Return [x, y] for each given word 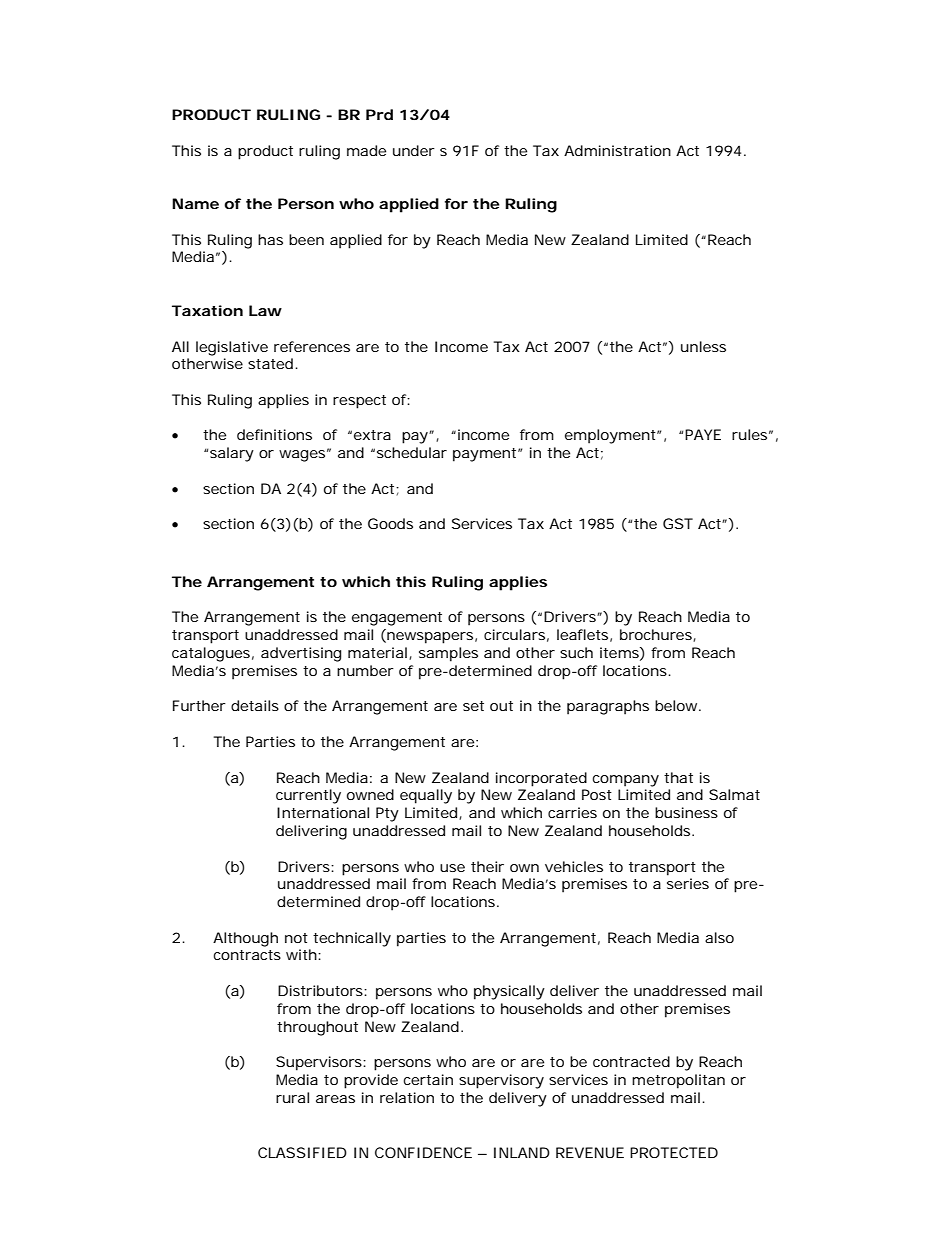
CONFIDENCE [423, 1152]
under [414, 150]
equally [426, 796]
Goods [390, 523]
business [686, 812]
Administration [617, 150]
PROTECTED [674, 1152]
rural [292, 1097]
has [270, 239]
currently [308, 796]
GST [678, 523]
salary [232, 454]
